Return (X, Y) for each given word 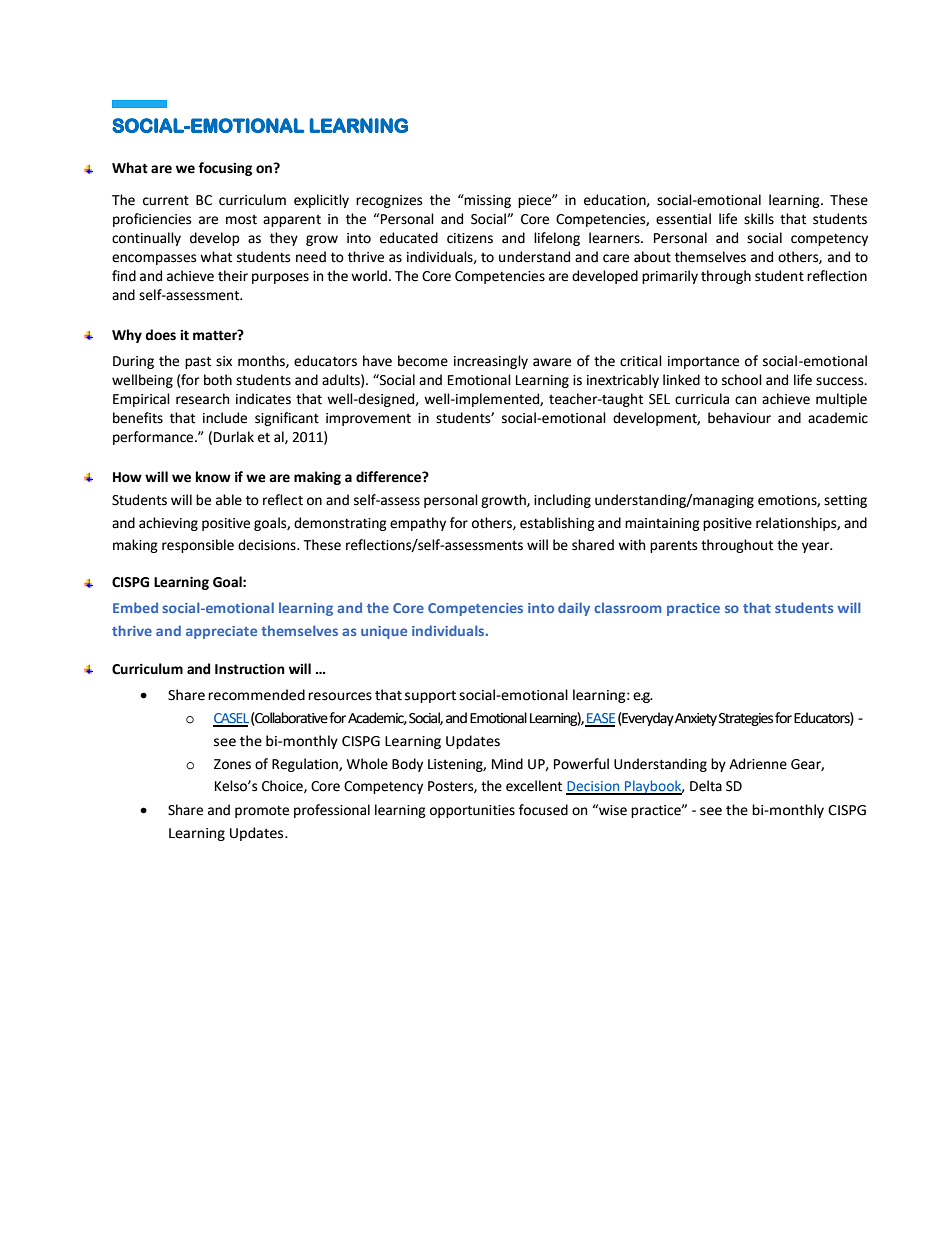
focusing (225, 169)
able (229, 500)
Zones (232, 764)
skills (759, 219)
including (562, 501)
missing (487, 201)
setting (845, 501)
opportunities (472, 811)
